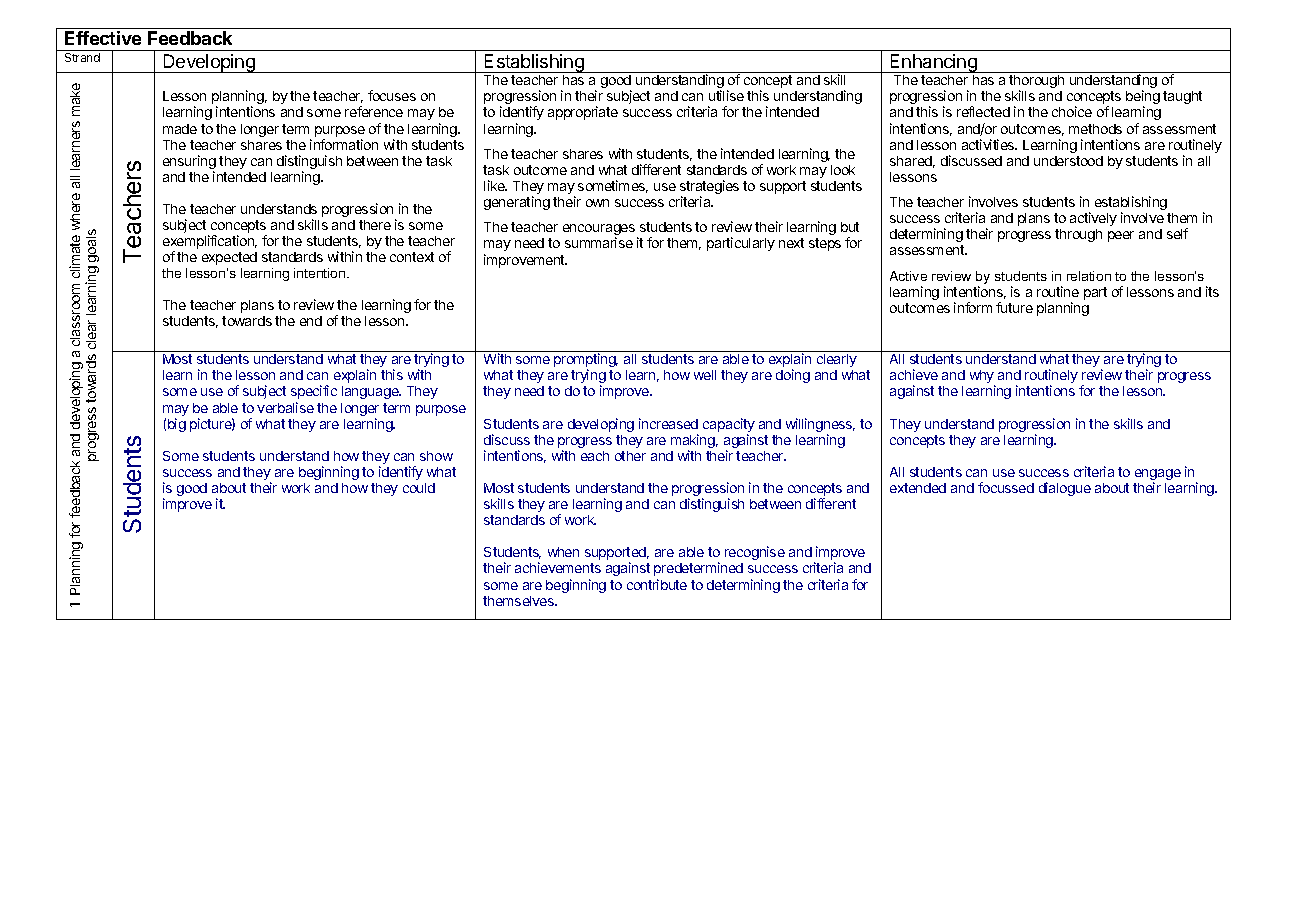 The height and width of the document is (924, 1308). What do you see at coordinates (705, 375) in the document?
I see `well` at bounding box center [705, 375].
